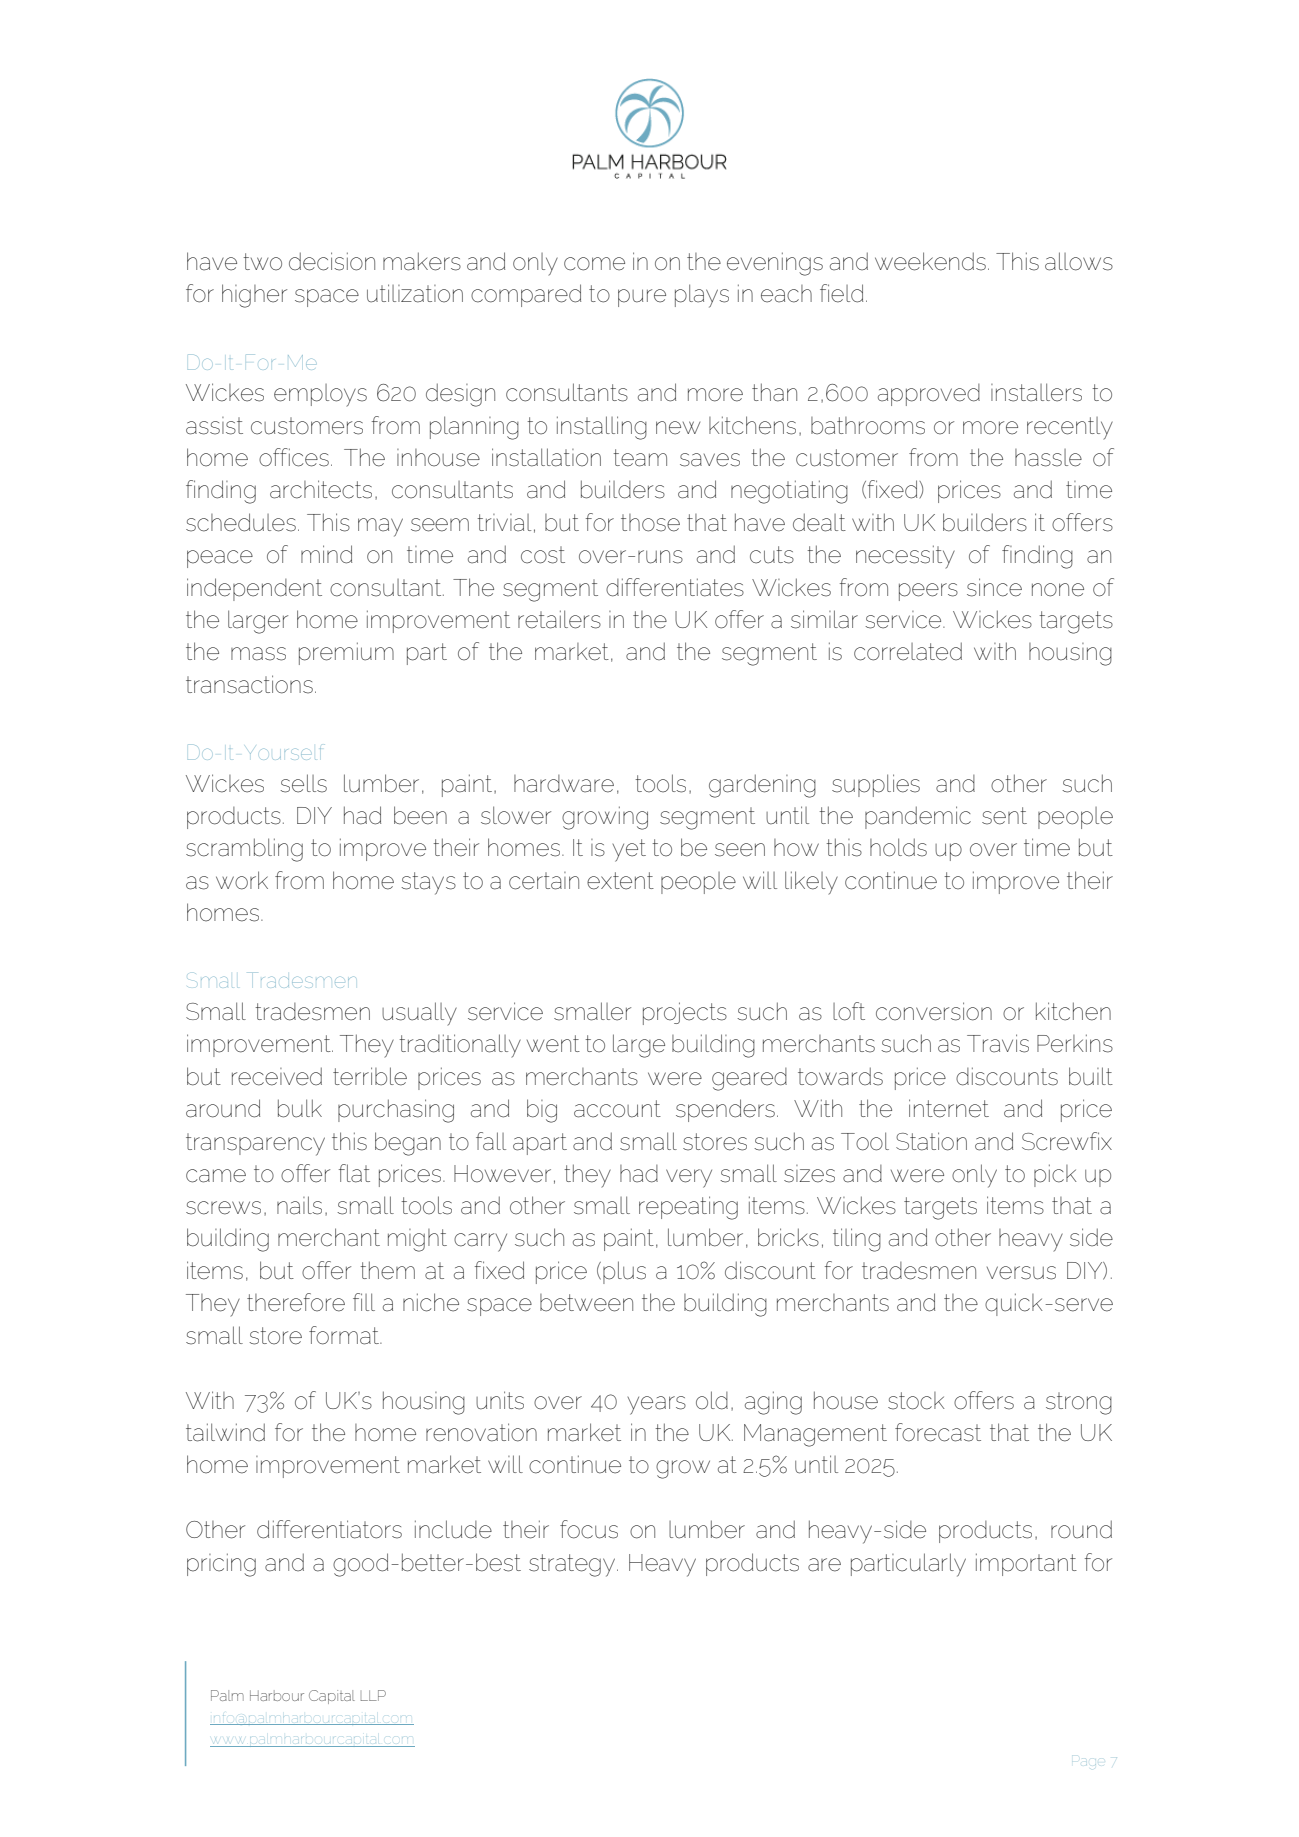 The height and width of the page is (1837, 1299). I want to click on pick, so click(1055, 1175).
